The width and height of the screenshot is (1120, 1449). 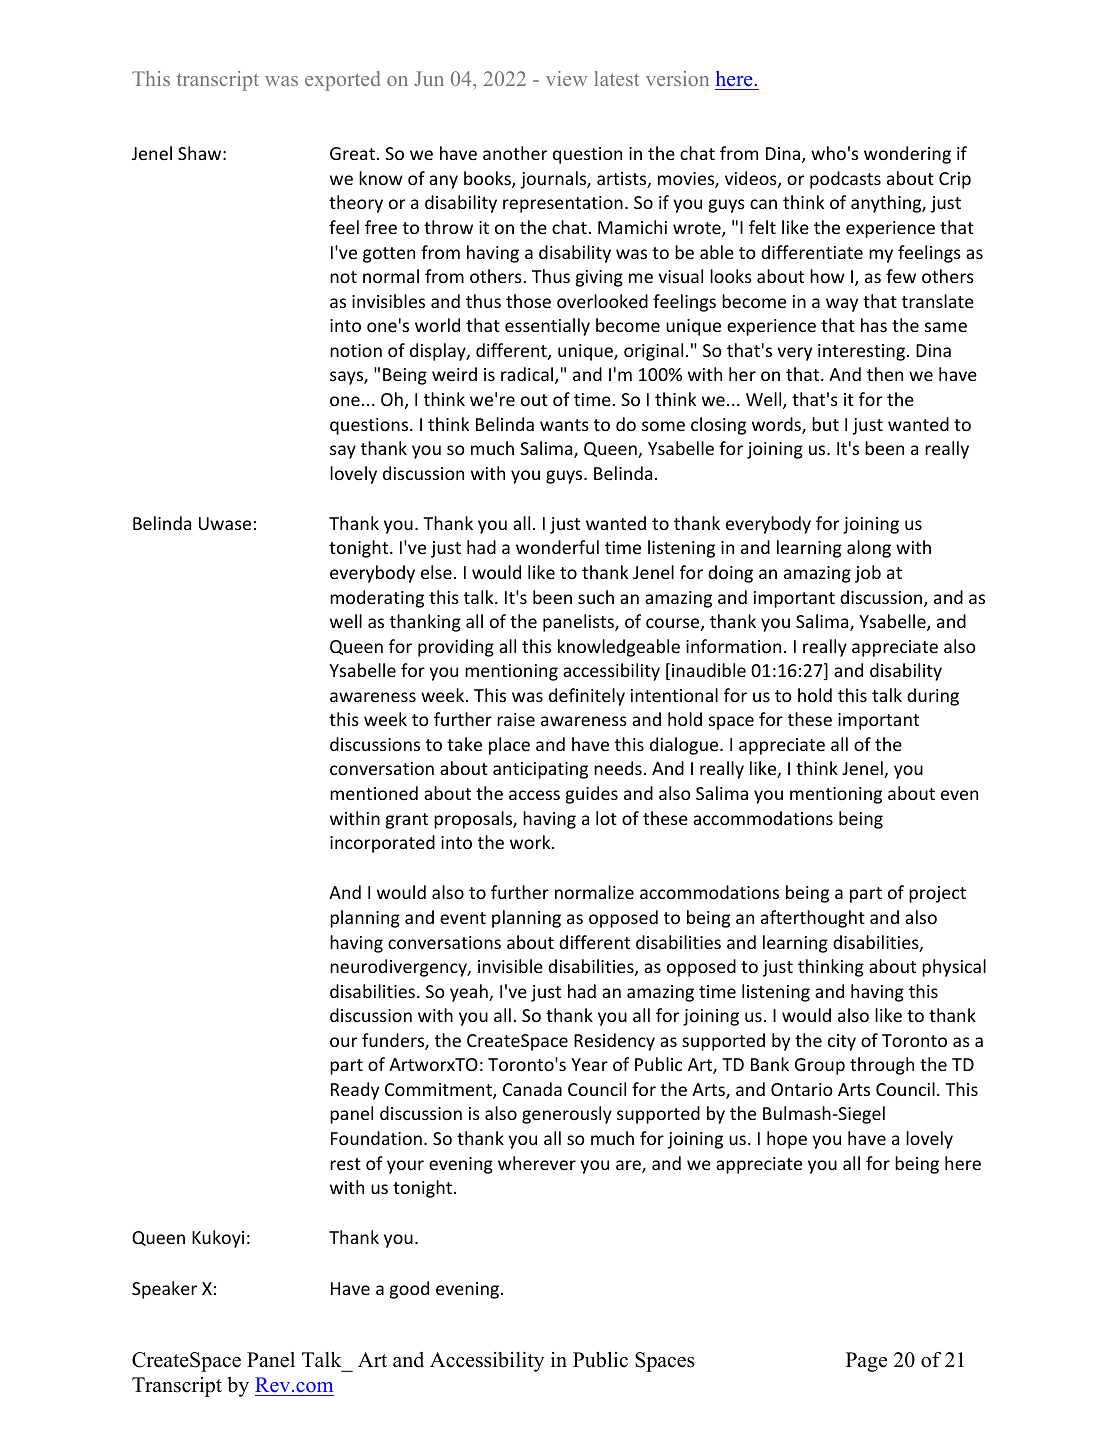 I want to click on view, so click(x=566, y=78).
